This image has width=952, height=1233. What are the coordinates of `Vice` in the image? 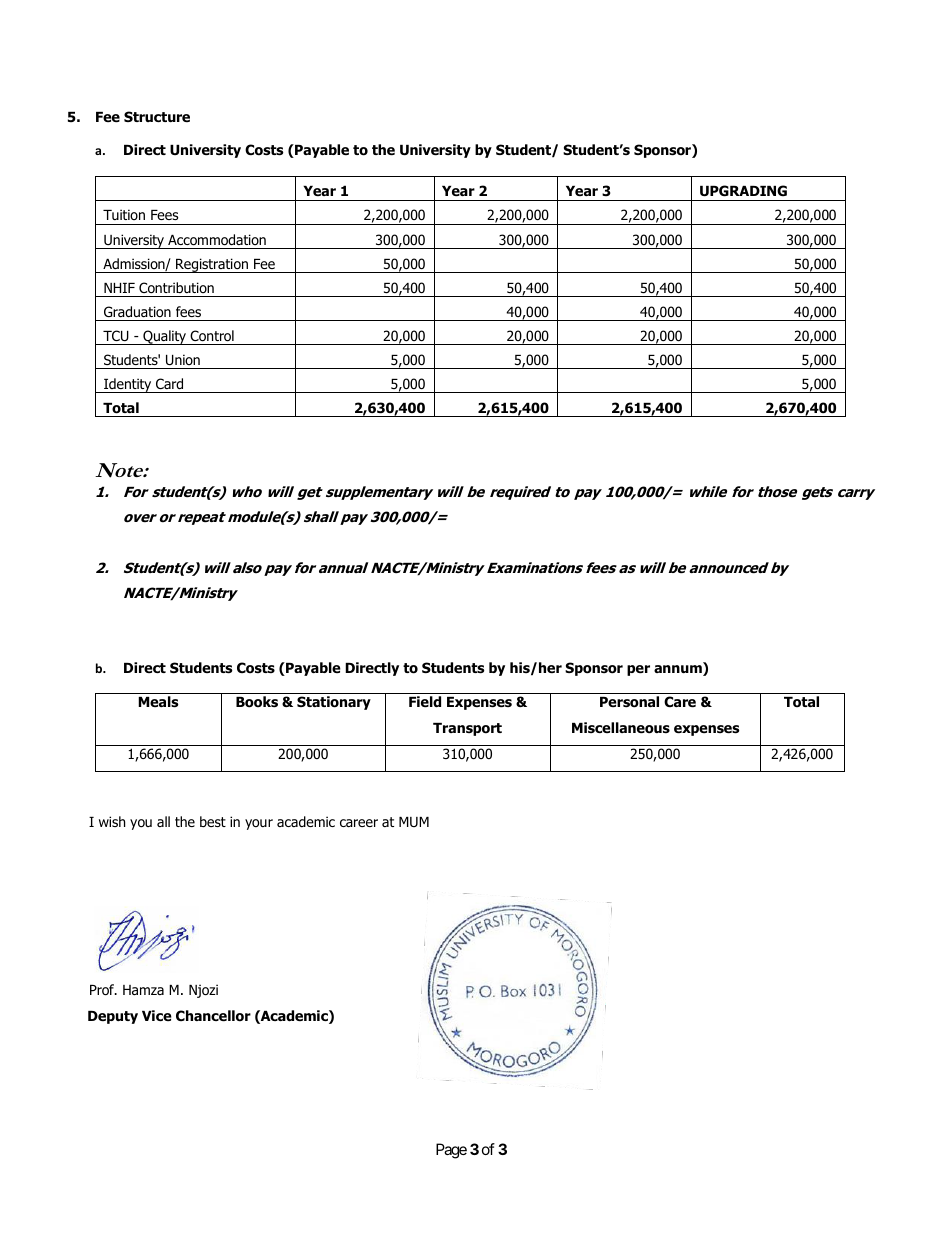 It's located at (157, 1015).
